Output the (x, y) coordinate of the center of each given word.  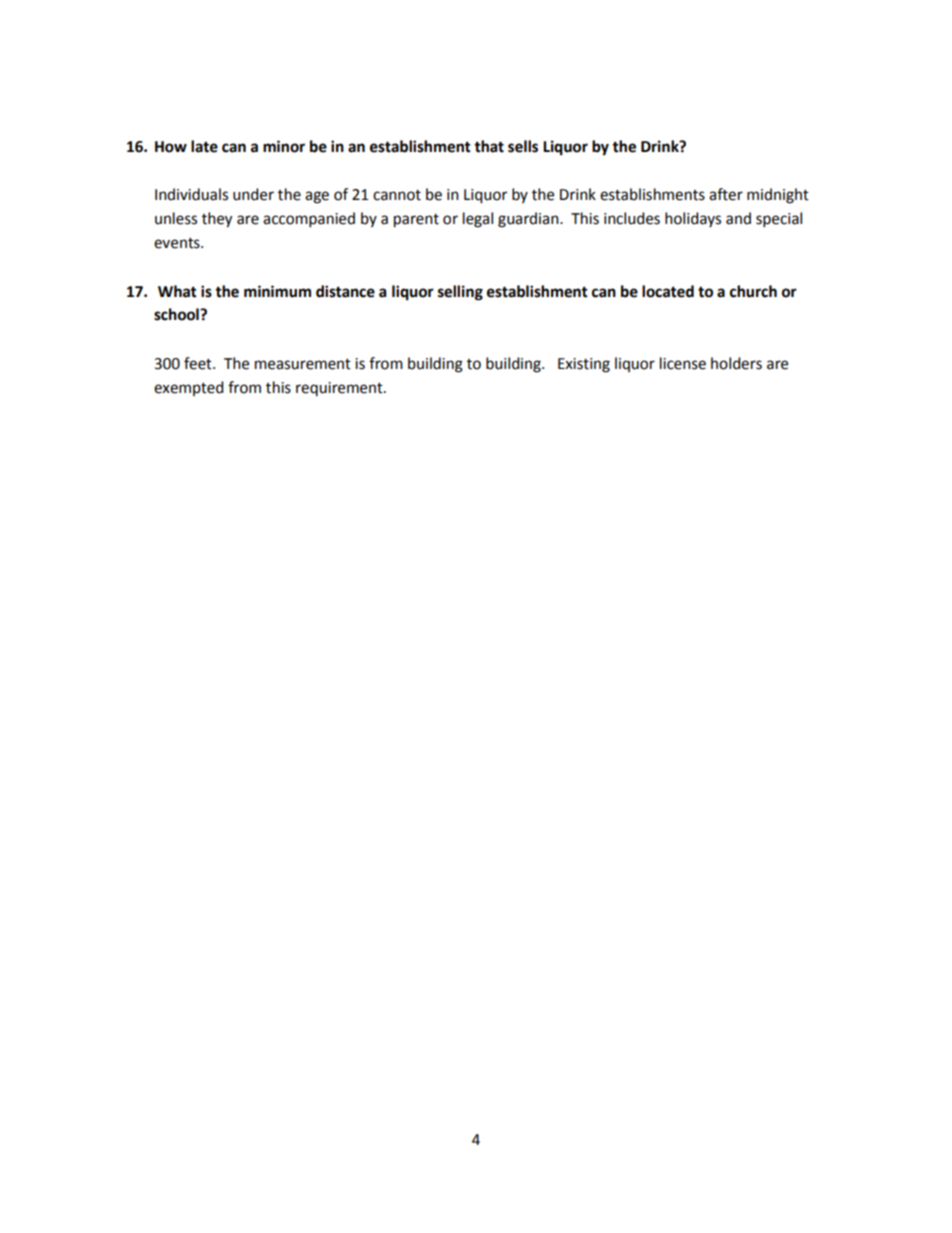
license (683, 363)
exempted (189, 388)
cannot (397, 195)
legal (478, 220)
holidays (693, 219)
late (204, 146)
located (668, 291)
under (253, 194)
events (178, 243)
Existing (584, 365)
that (489, 146)
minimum (277, 291)
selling (460, 293)
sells (523, 146)
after (726, 194)
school (177, 314)
